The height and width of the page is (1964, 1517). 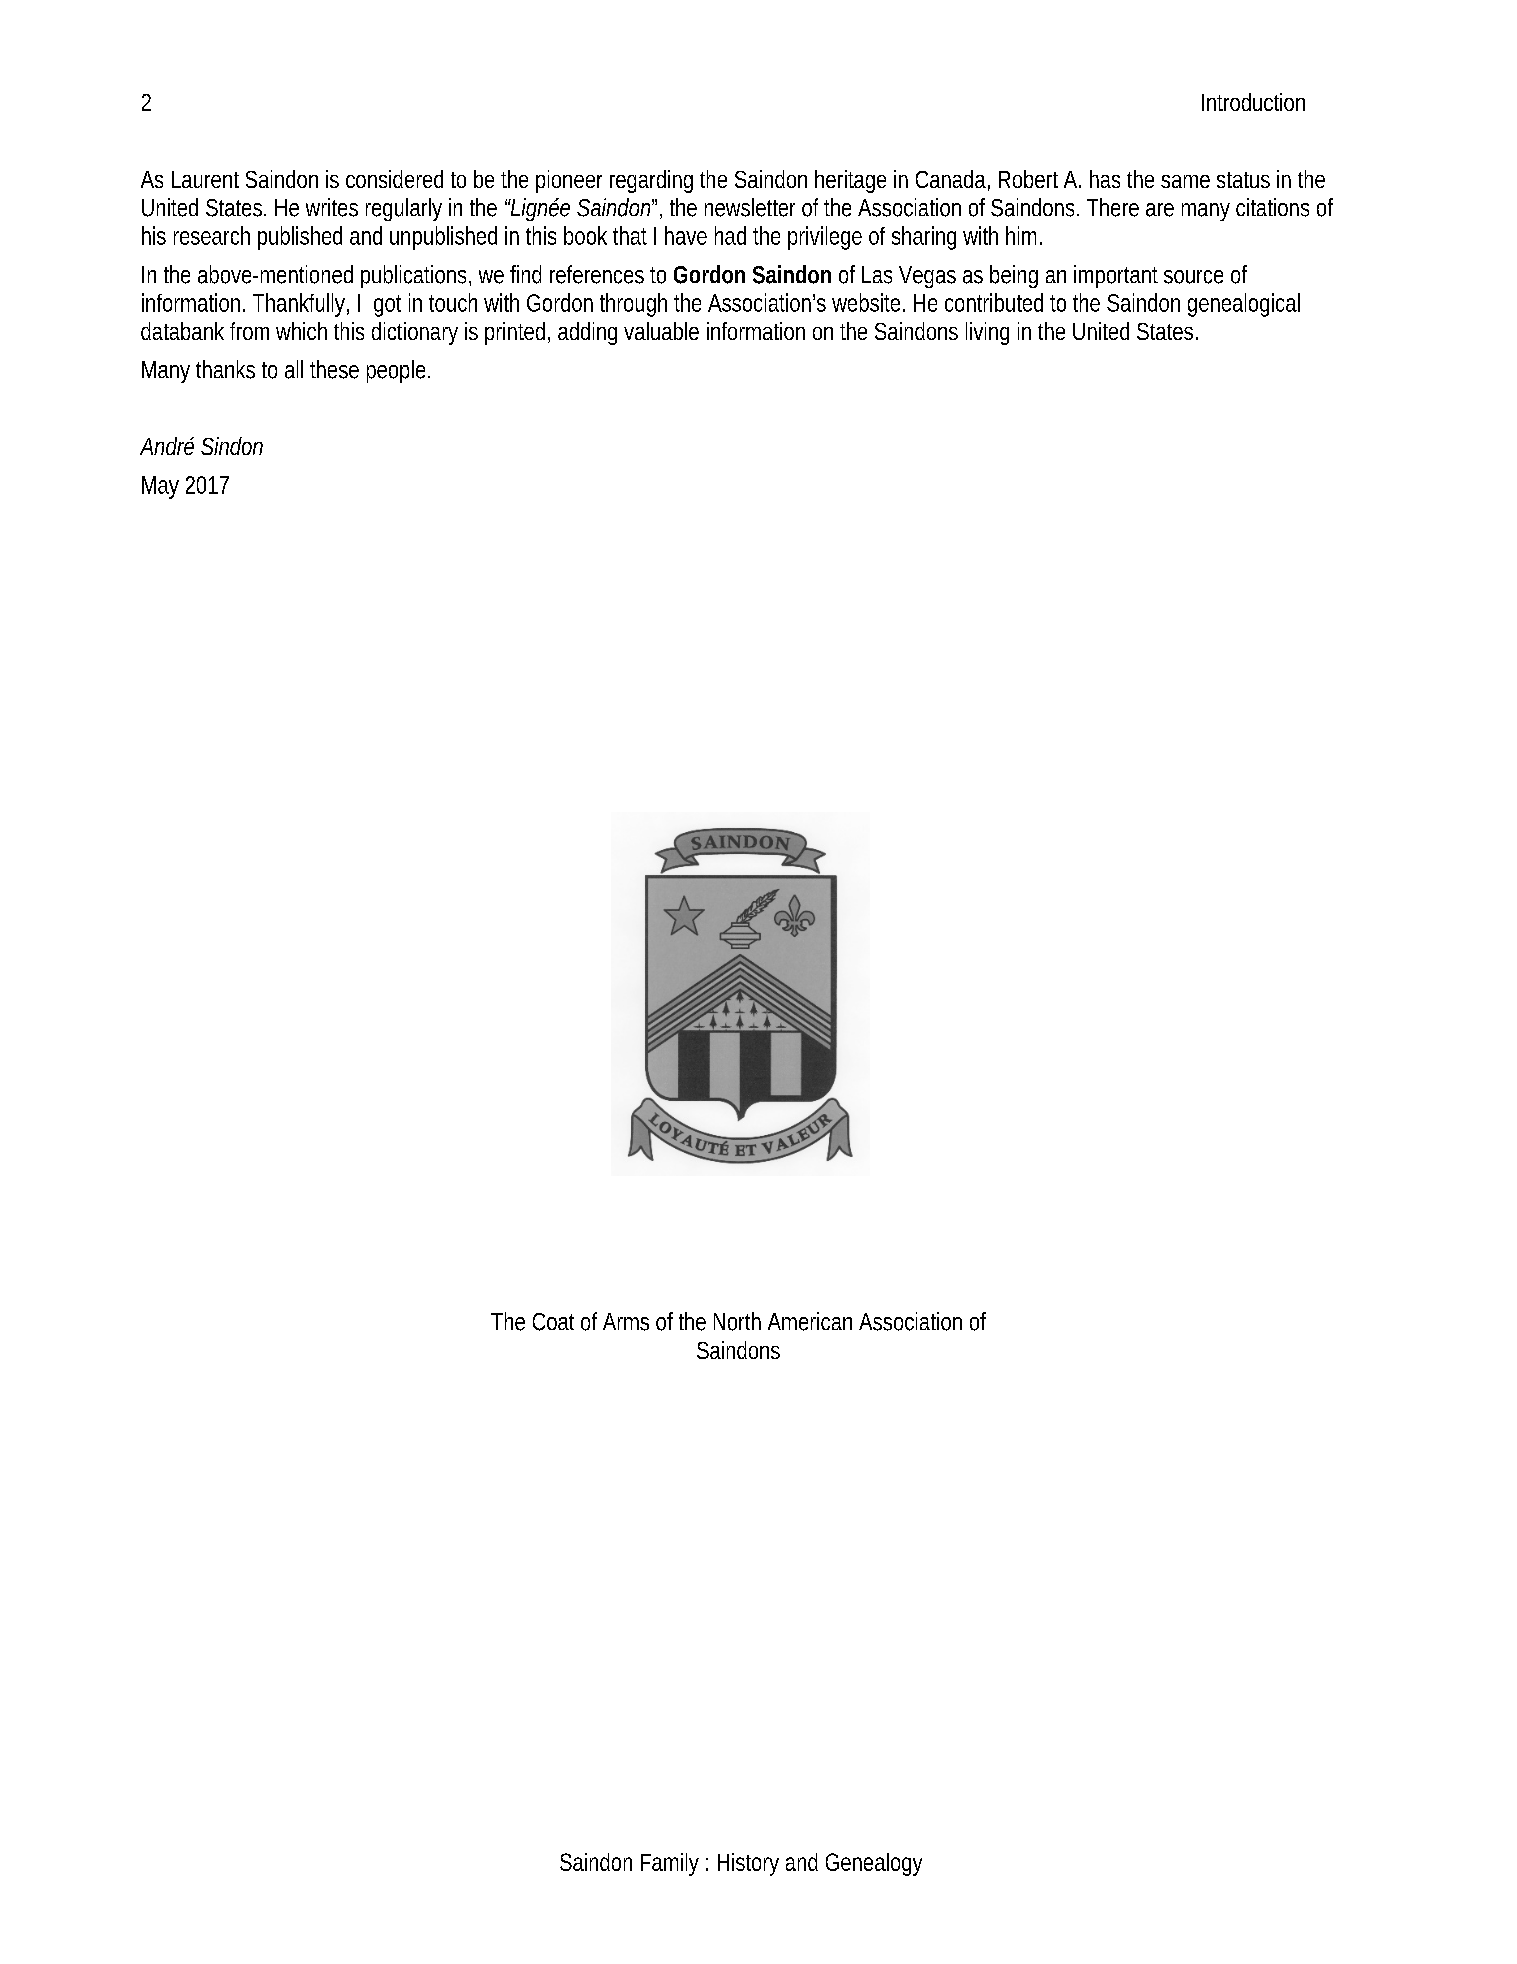 I want to click on Family, so click(x=670, y=1864).
